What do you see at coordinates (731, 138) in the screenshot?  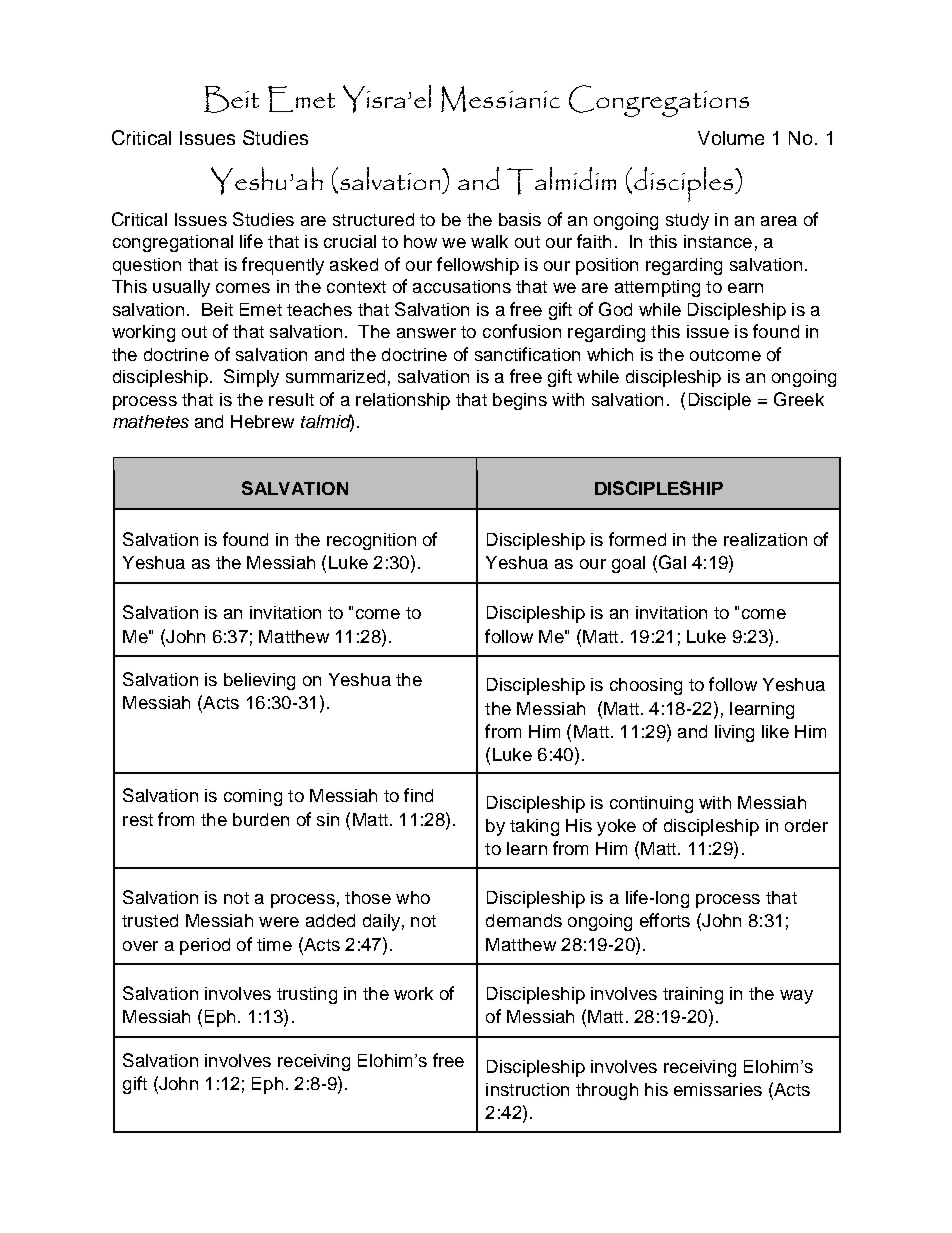 I see `Volume` at bounding box center [731, 138].
